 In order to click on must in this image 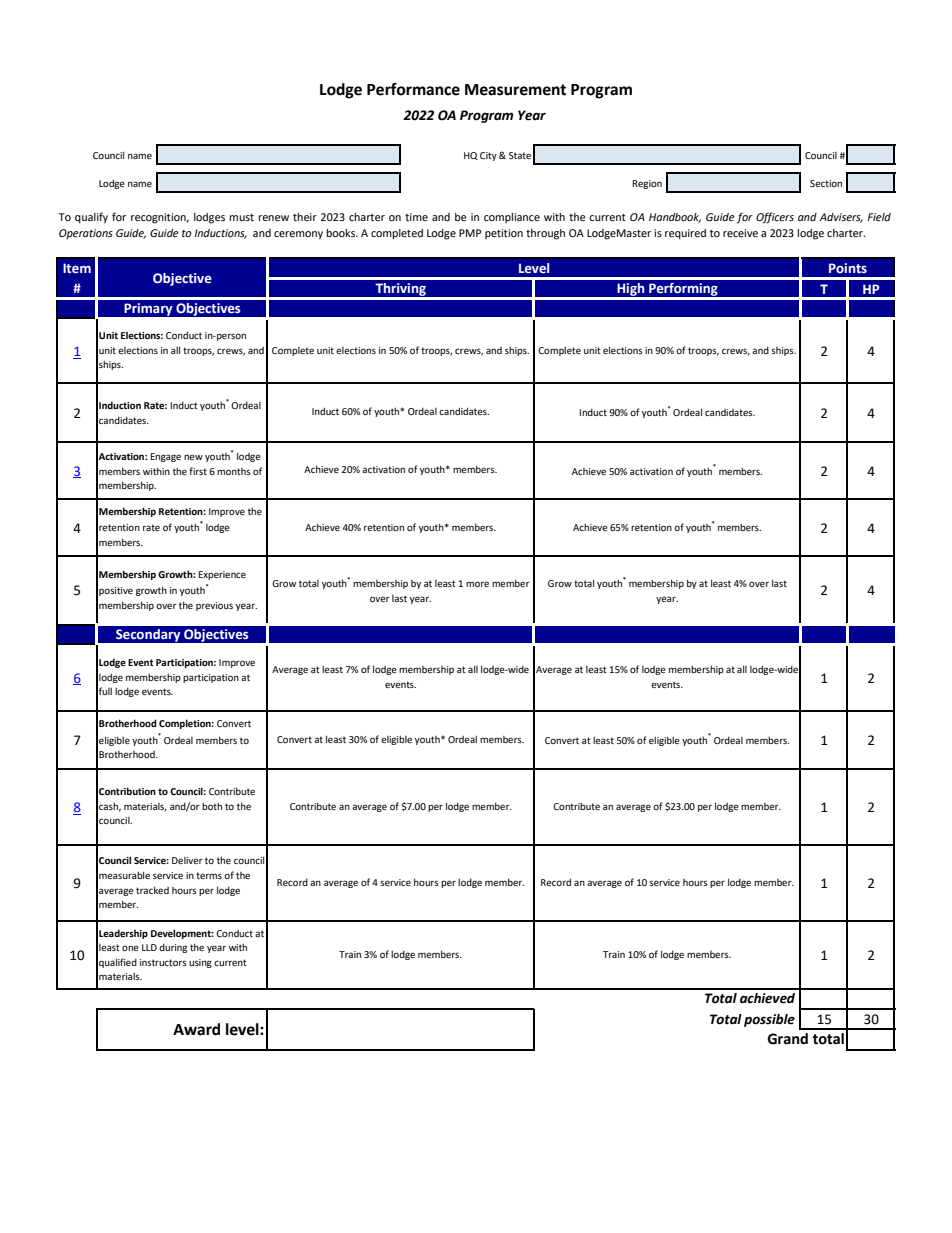, I will do `click(241, 217)`.
